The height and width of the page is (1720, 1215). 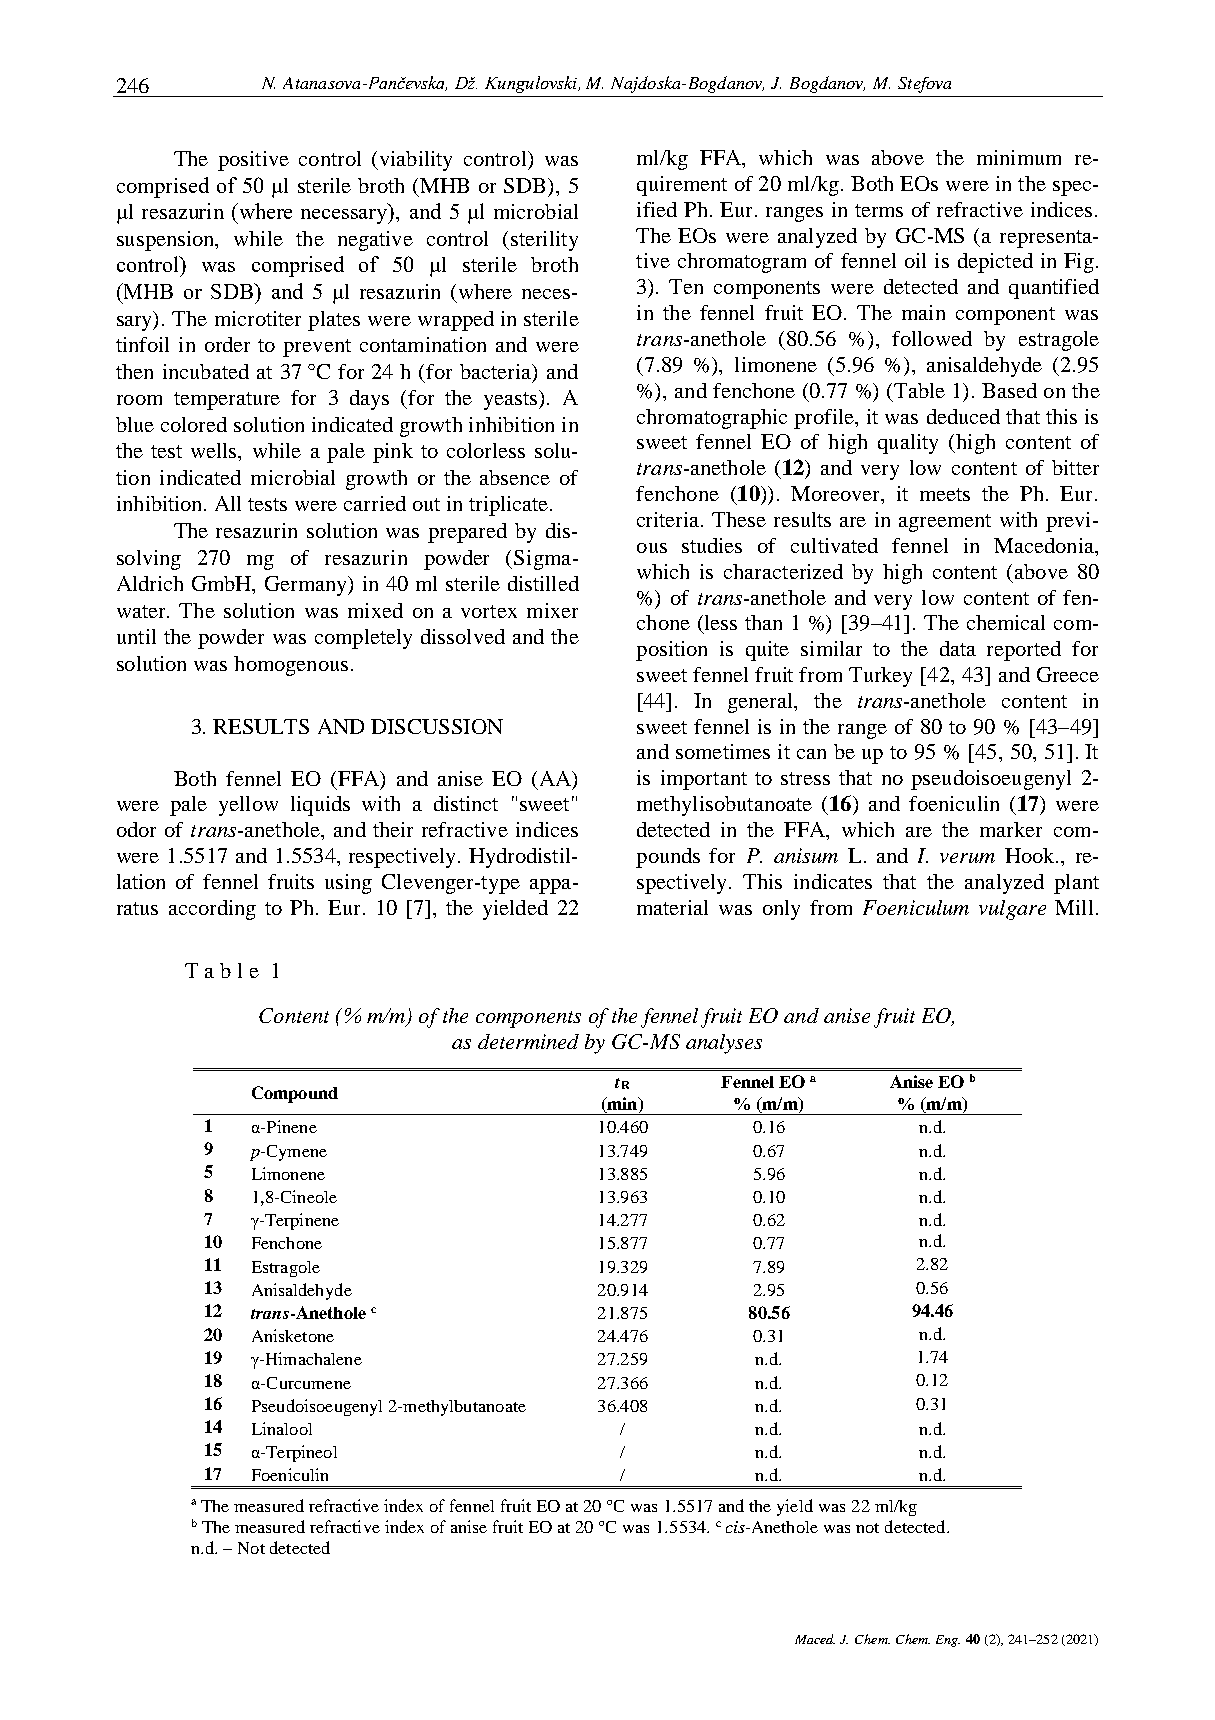 I want to click on Linalool, so click(x=282, y=1428).
